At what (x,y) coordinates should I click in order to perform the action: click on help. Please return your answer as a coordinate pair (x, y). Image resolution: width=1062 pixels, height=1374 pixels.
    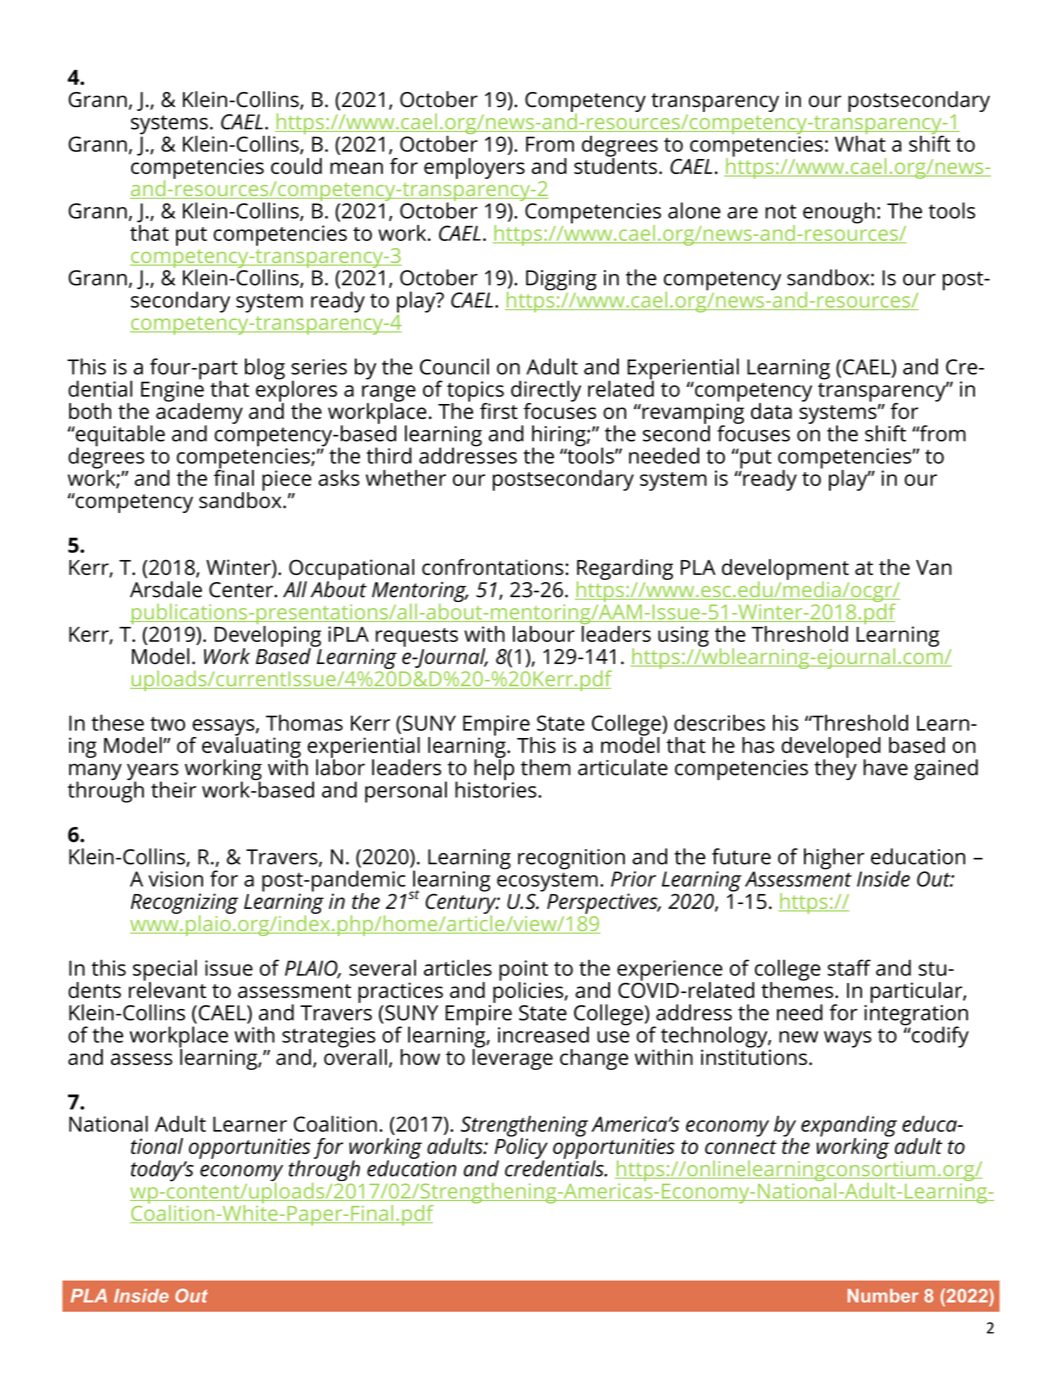
    Looking at the image, I should click on (494, 770).
